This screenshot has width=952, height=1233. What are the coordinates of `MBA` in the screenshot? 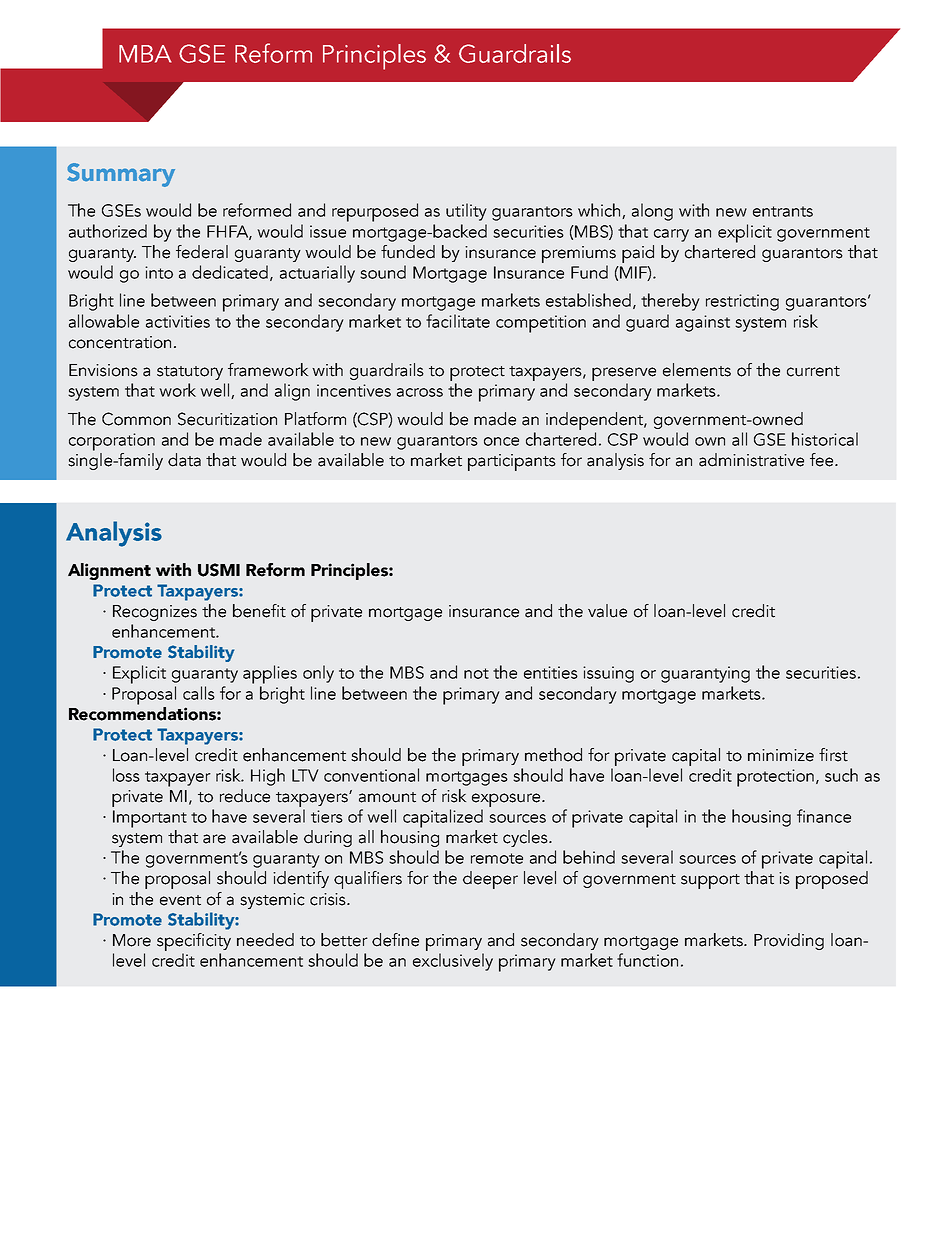 It's located at (145, 54).
